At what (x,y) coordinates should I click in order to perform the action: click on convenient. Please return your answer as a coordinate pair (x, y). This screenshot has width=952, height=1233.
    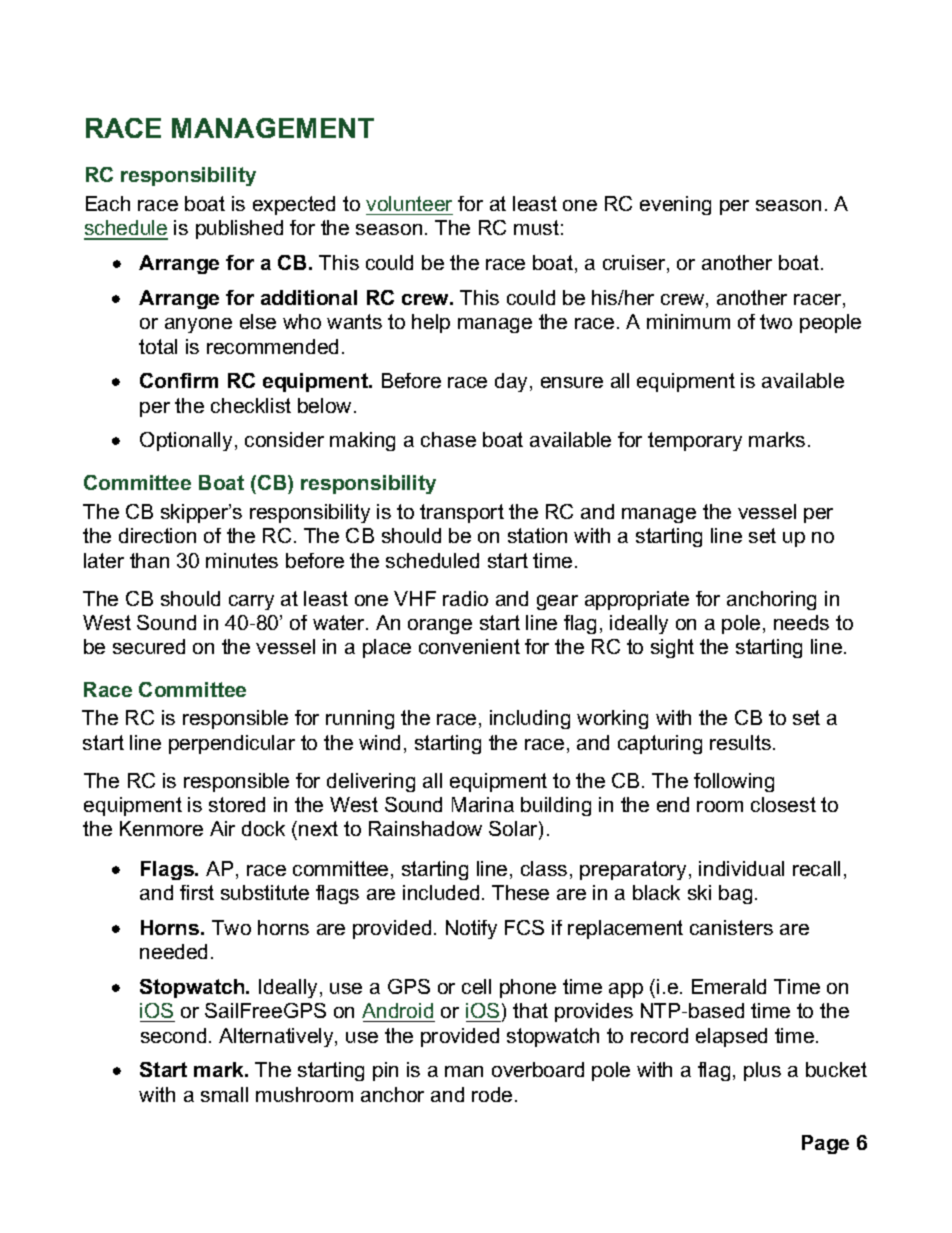
    Looking at the image, I should click on (469, 646).
